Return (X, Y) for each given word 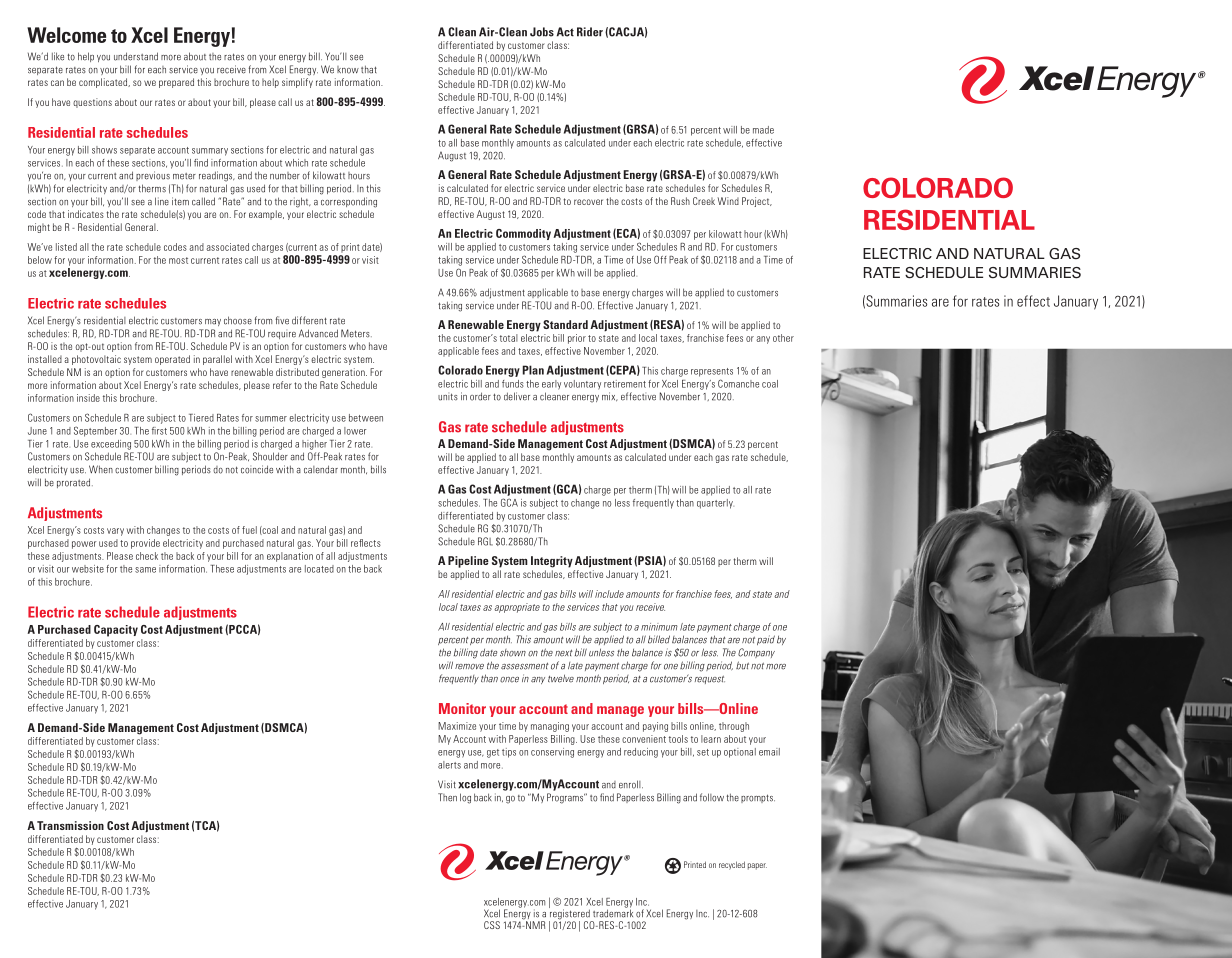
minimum (659, 627)
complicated (104, 83)
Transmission (70, 825)
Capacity (116, 631)
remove (469, 667)
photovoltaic (96, 360)
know (348, 70)
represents (712, 372)
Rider (590, 32)
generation (344, 373)
